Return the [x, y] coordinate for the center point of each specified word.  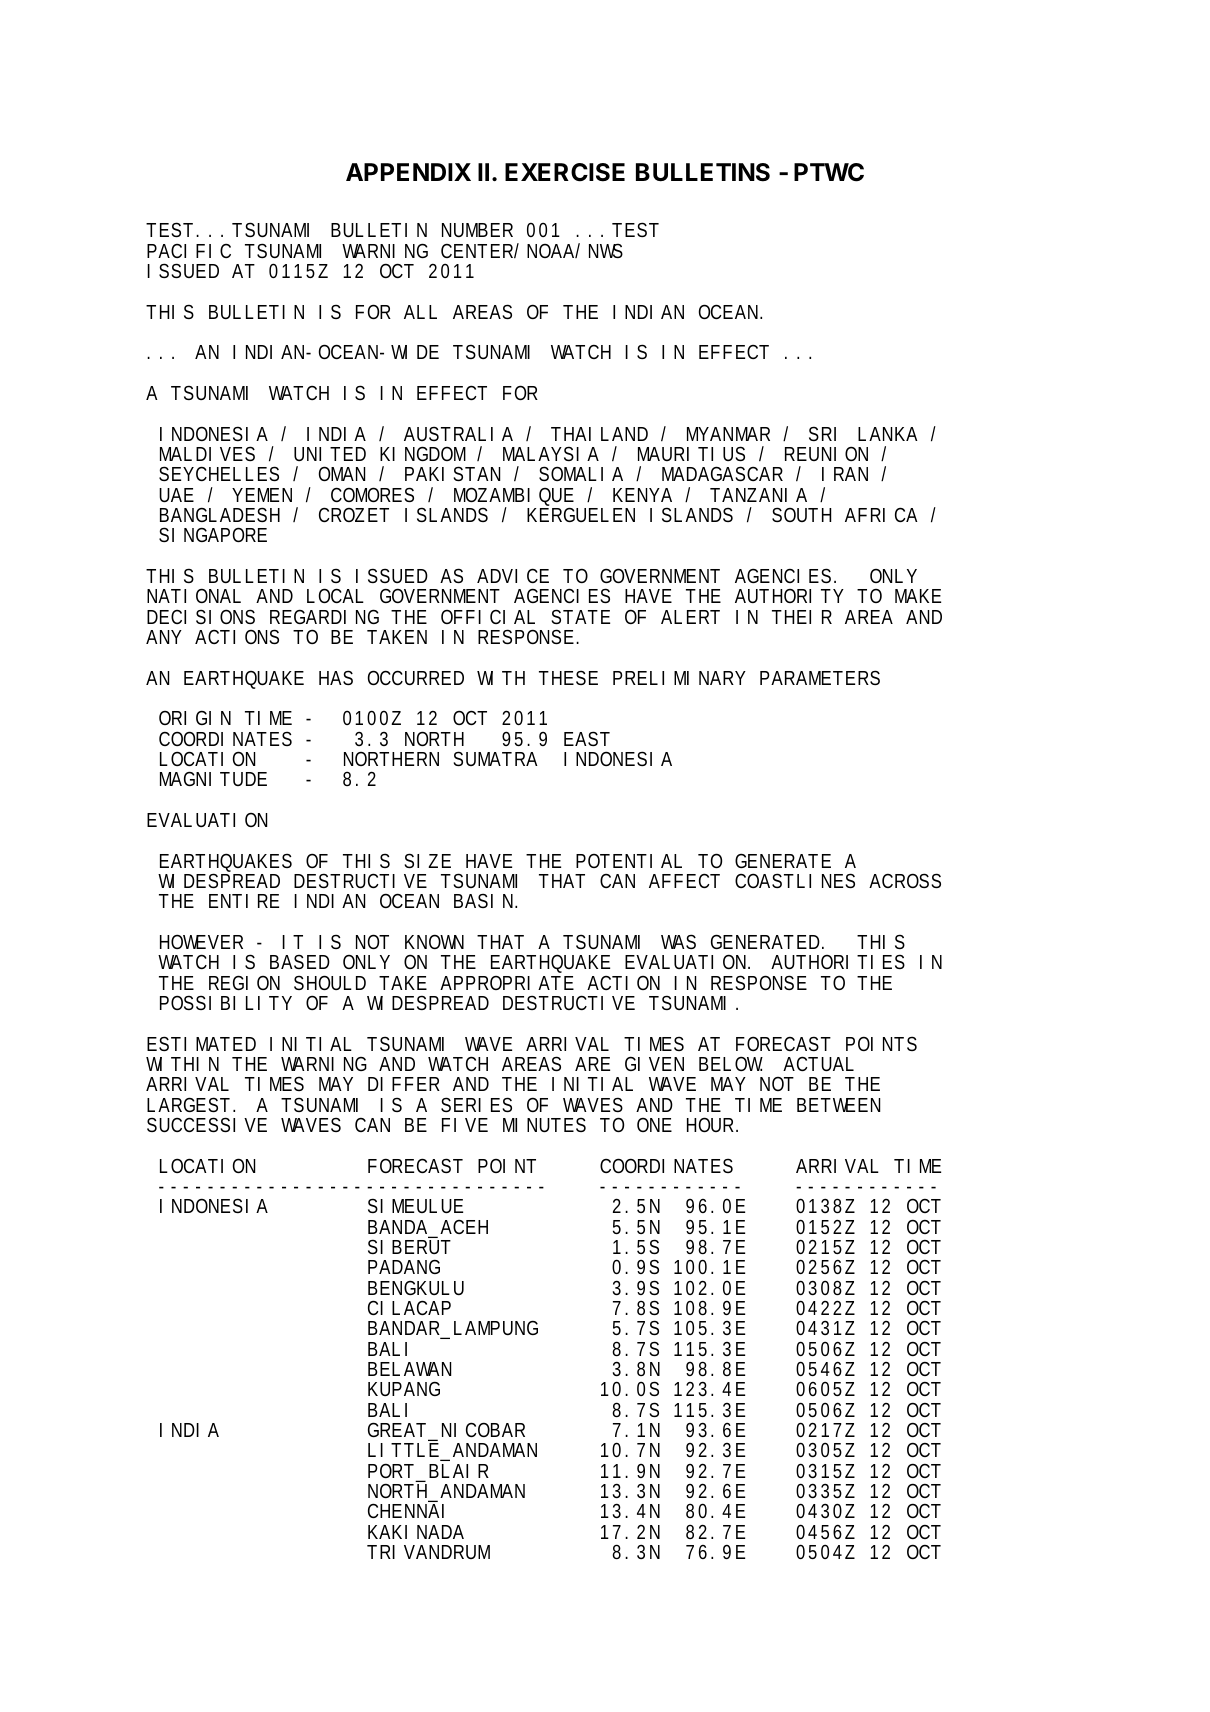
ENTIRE [244, 901]
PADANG [404, 1266]
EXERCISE [565, 172]
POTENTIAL [629, 861]
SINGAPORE [213, 534]
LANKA [888, 434]
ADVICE [513, 575]
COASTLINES [795, 880]
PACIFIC [189, 251]
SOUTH [801, 514]
